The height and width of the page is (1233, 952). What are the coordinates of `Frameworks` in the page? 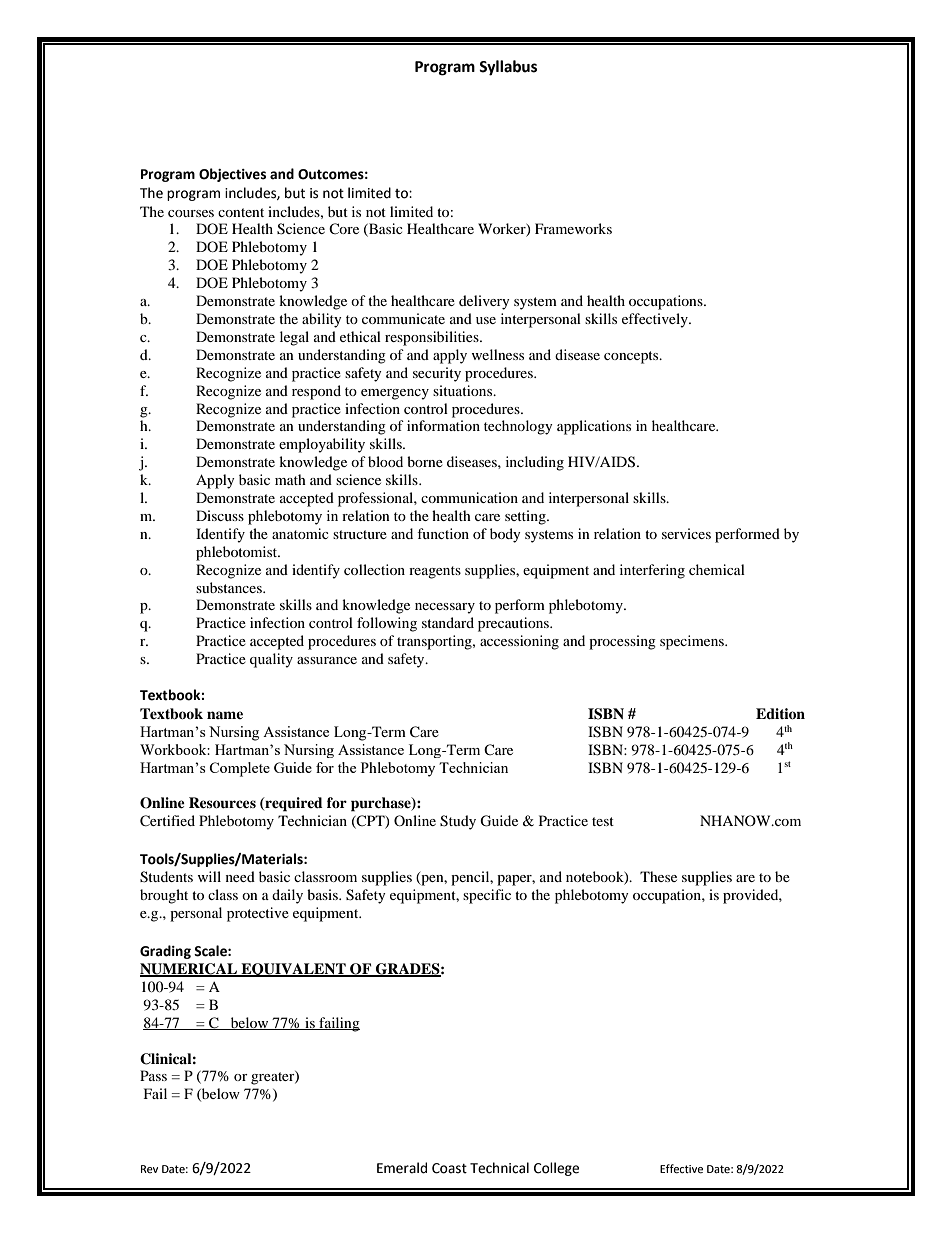 It's located at (573, 228).
